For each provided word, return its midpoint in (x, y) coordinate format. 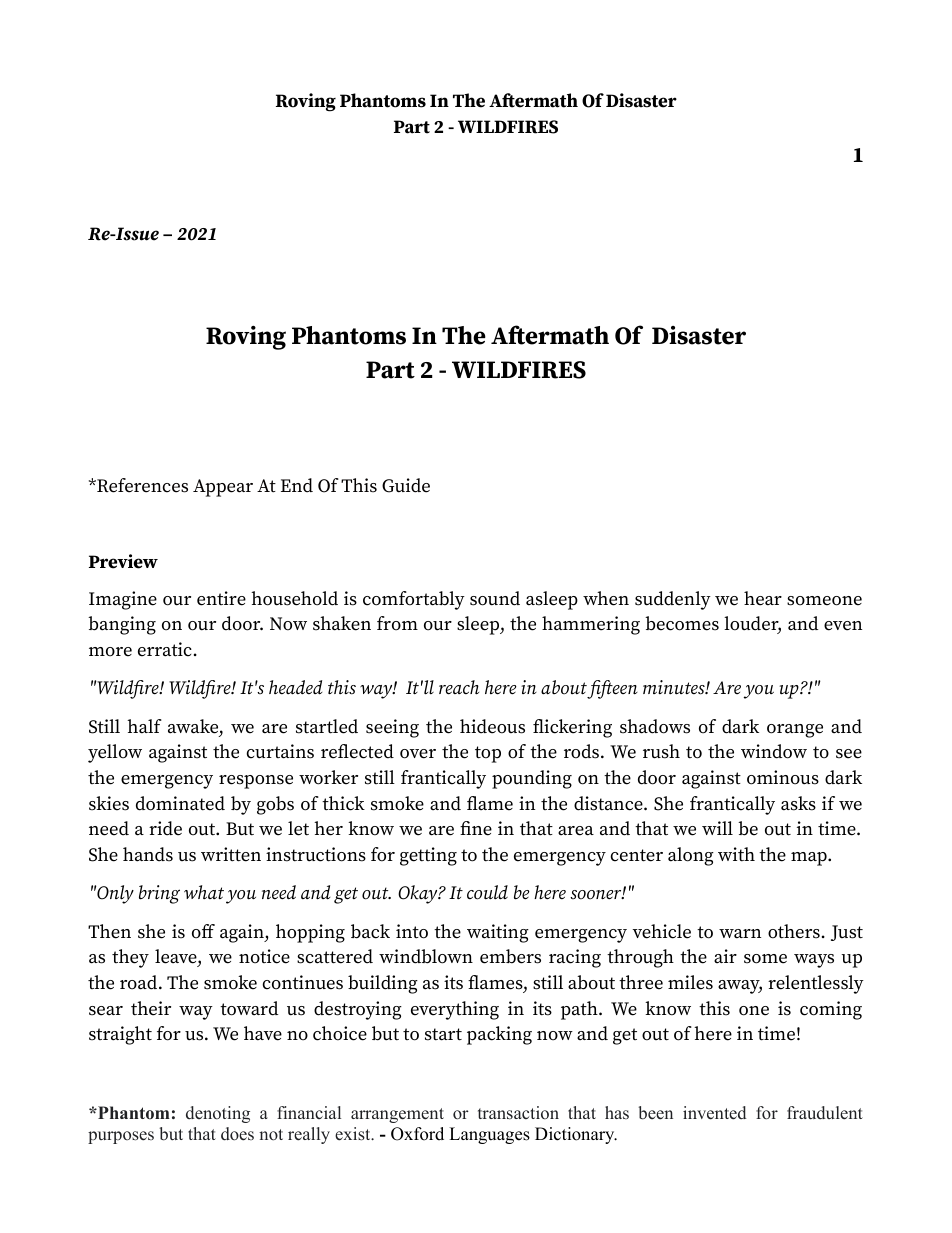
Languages (489, 1135)
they (130, 958)
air (725, 956)
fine (476, 828)
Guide (406, 485)
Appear (223, 488)
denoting (218, 1114)
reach (459, 687)
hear (763, 598)
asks (798, 803)
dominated (180, 803)
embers (510, 956)
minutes (675, 687)
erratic (165, 649)
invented (714, 1113)
